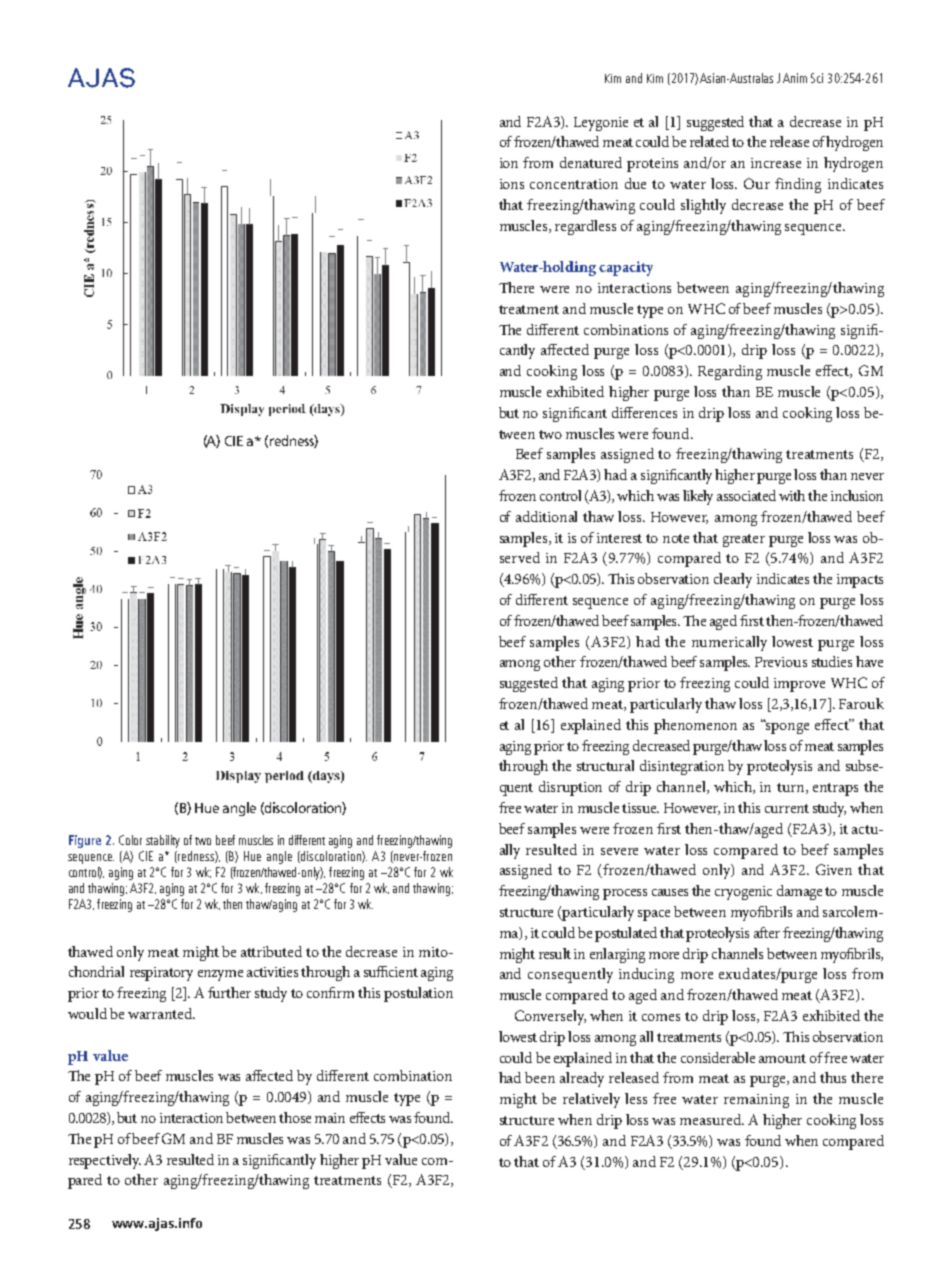 The width and height of the screenshot is (952, 1270). What do you see at coordinates (619, 851) in the screenshot?
I see `severe` at bounding box center [619, 851].
